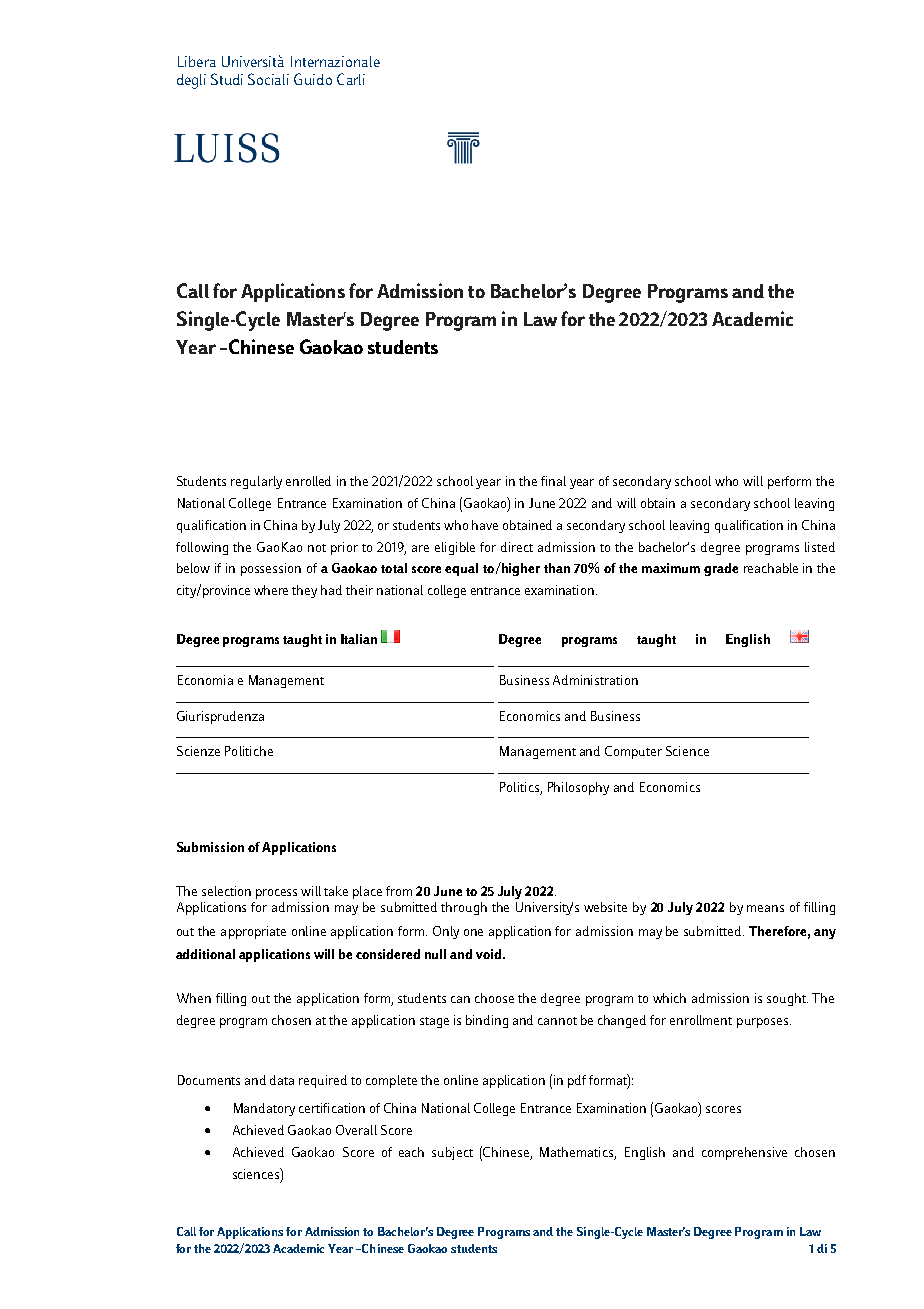 Image resolution: width=924 pixels, height=1309 pixels. I want to click on subject, so click(452, 1153).
